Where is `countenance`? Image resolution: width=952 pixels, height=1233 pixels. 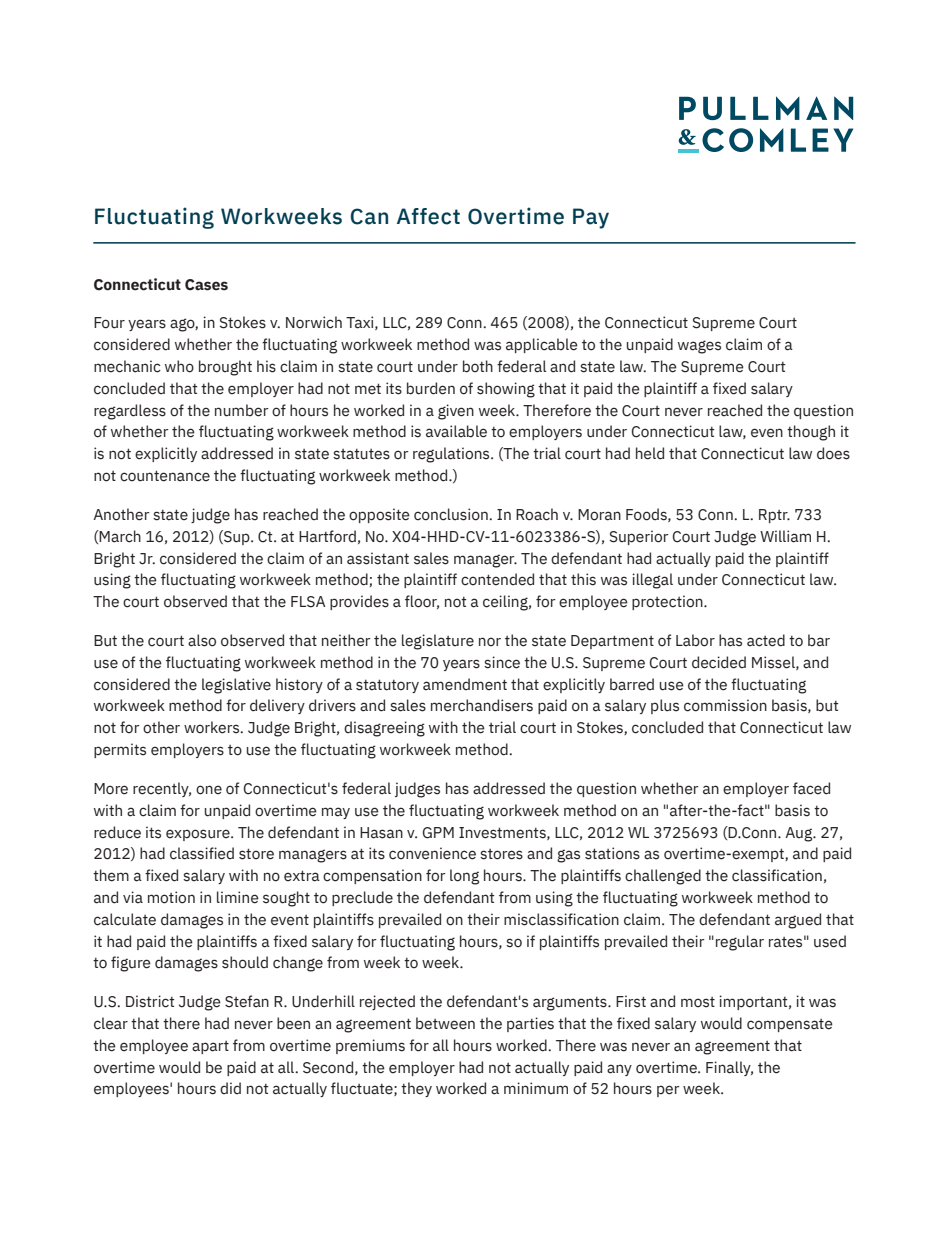 countenance is located at coordinates (165, 476).
